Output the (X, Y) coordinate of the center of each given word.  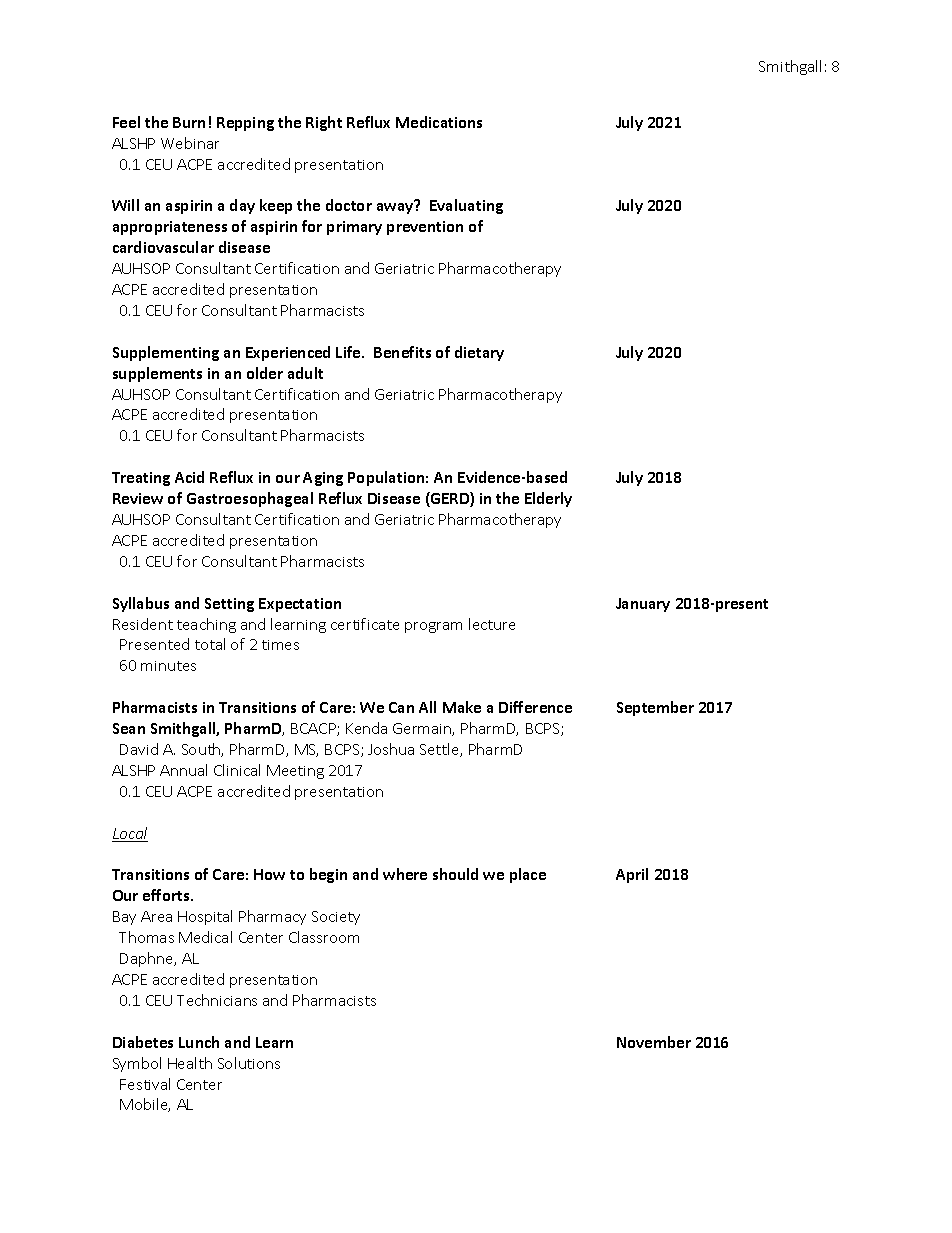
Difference (535, 707)
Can (401, 707)
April (632, 875)
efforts (167, 895)
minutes (168, 666)
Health (190, 1063)
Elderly (548, 499)
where (405, 874)
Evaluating (466, 206)
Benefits (402, 352)
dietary (479, 353)
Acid (189, 477)
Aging (323, 479)
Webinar (190, 143)
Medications (439, 122)
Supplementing (166, 353)
